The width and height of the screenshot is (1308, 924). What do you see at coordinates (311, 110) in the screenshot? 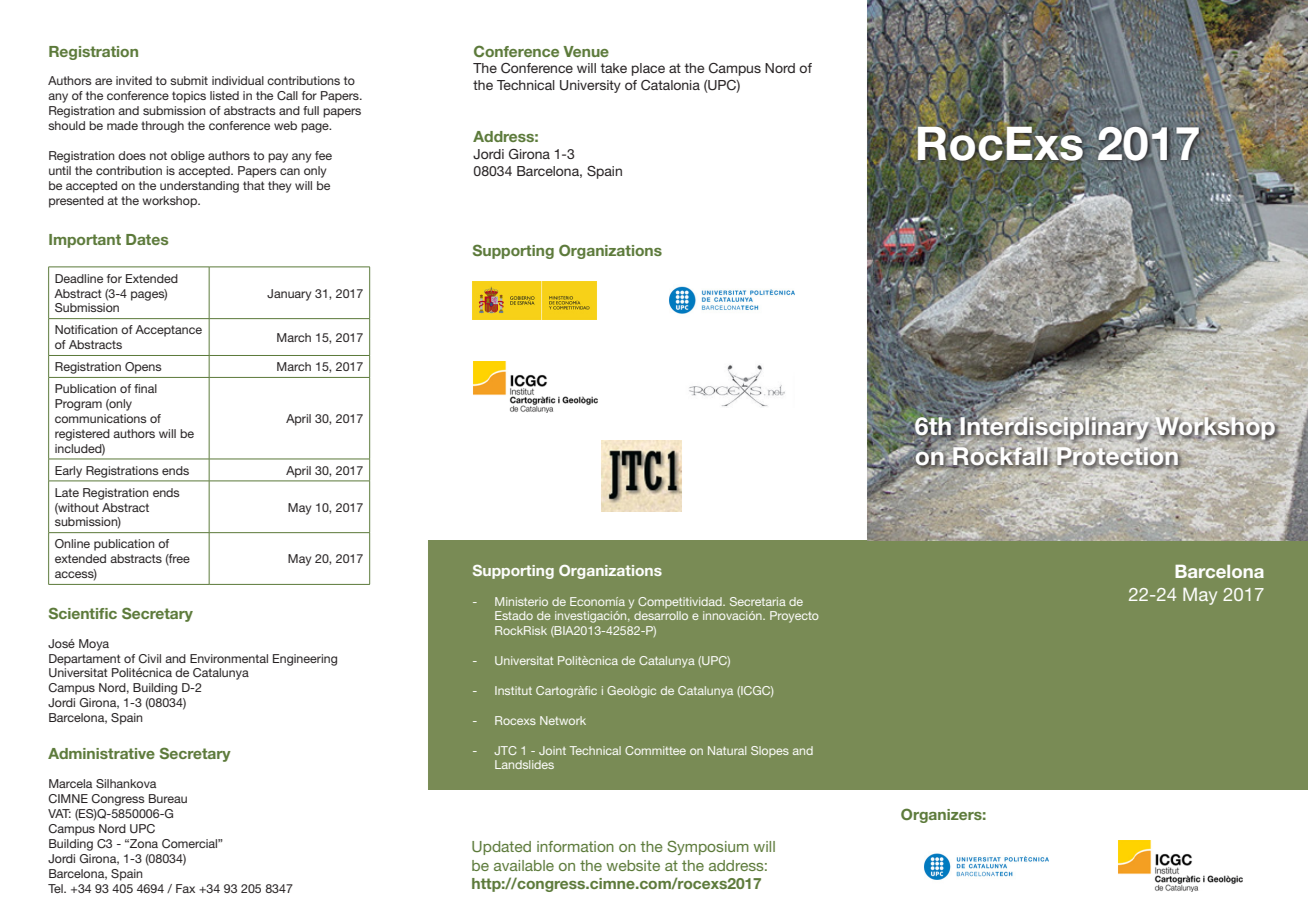
I see `full` at bounding box center [311, 110].
